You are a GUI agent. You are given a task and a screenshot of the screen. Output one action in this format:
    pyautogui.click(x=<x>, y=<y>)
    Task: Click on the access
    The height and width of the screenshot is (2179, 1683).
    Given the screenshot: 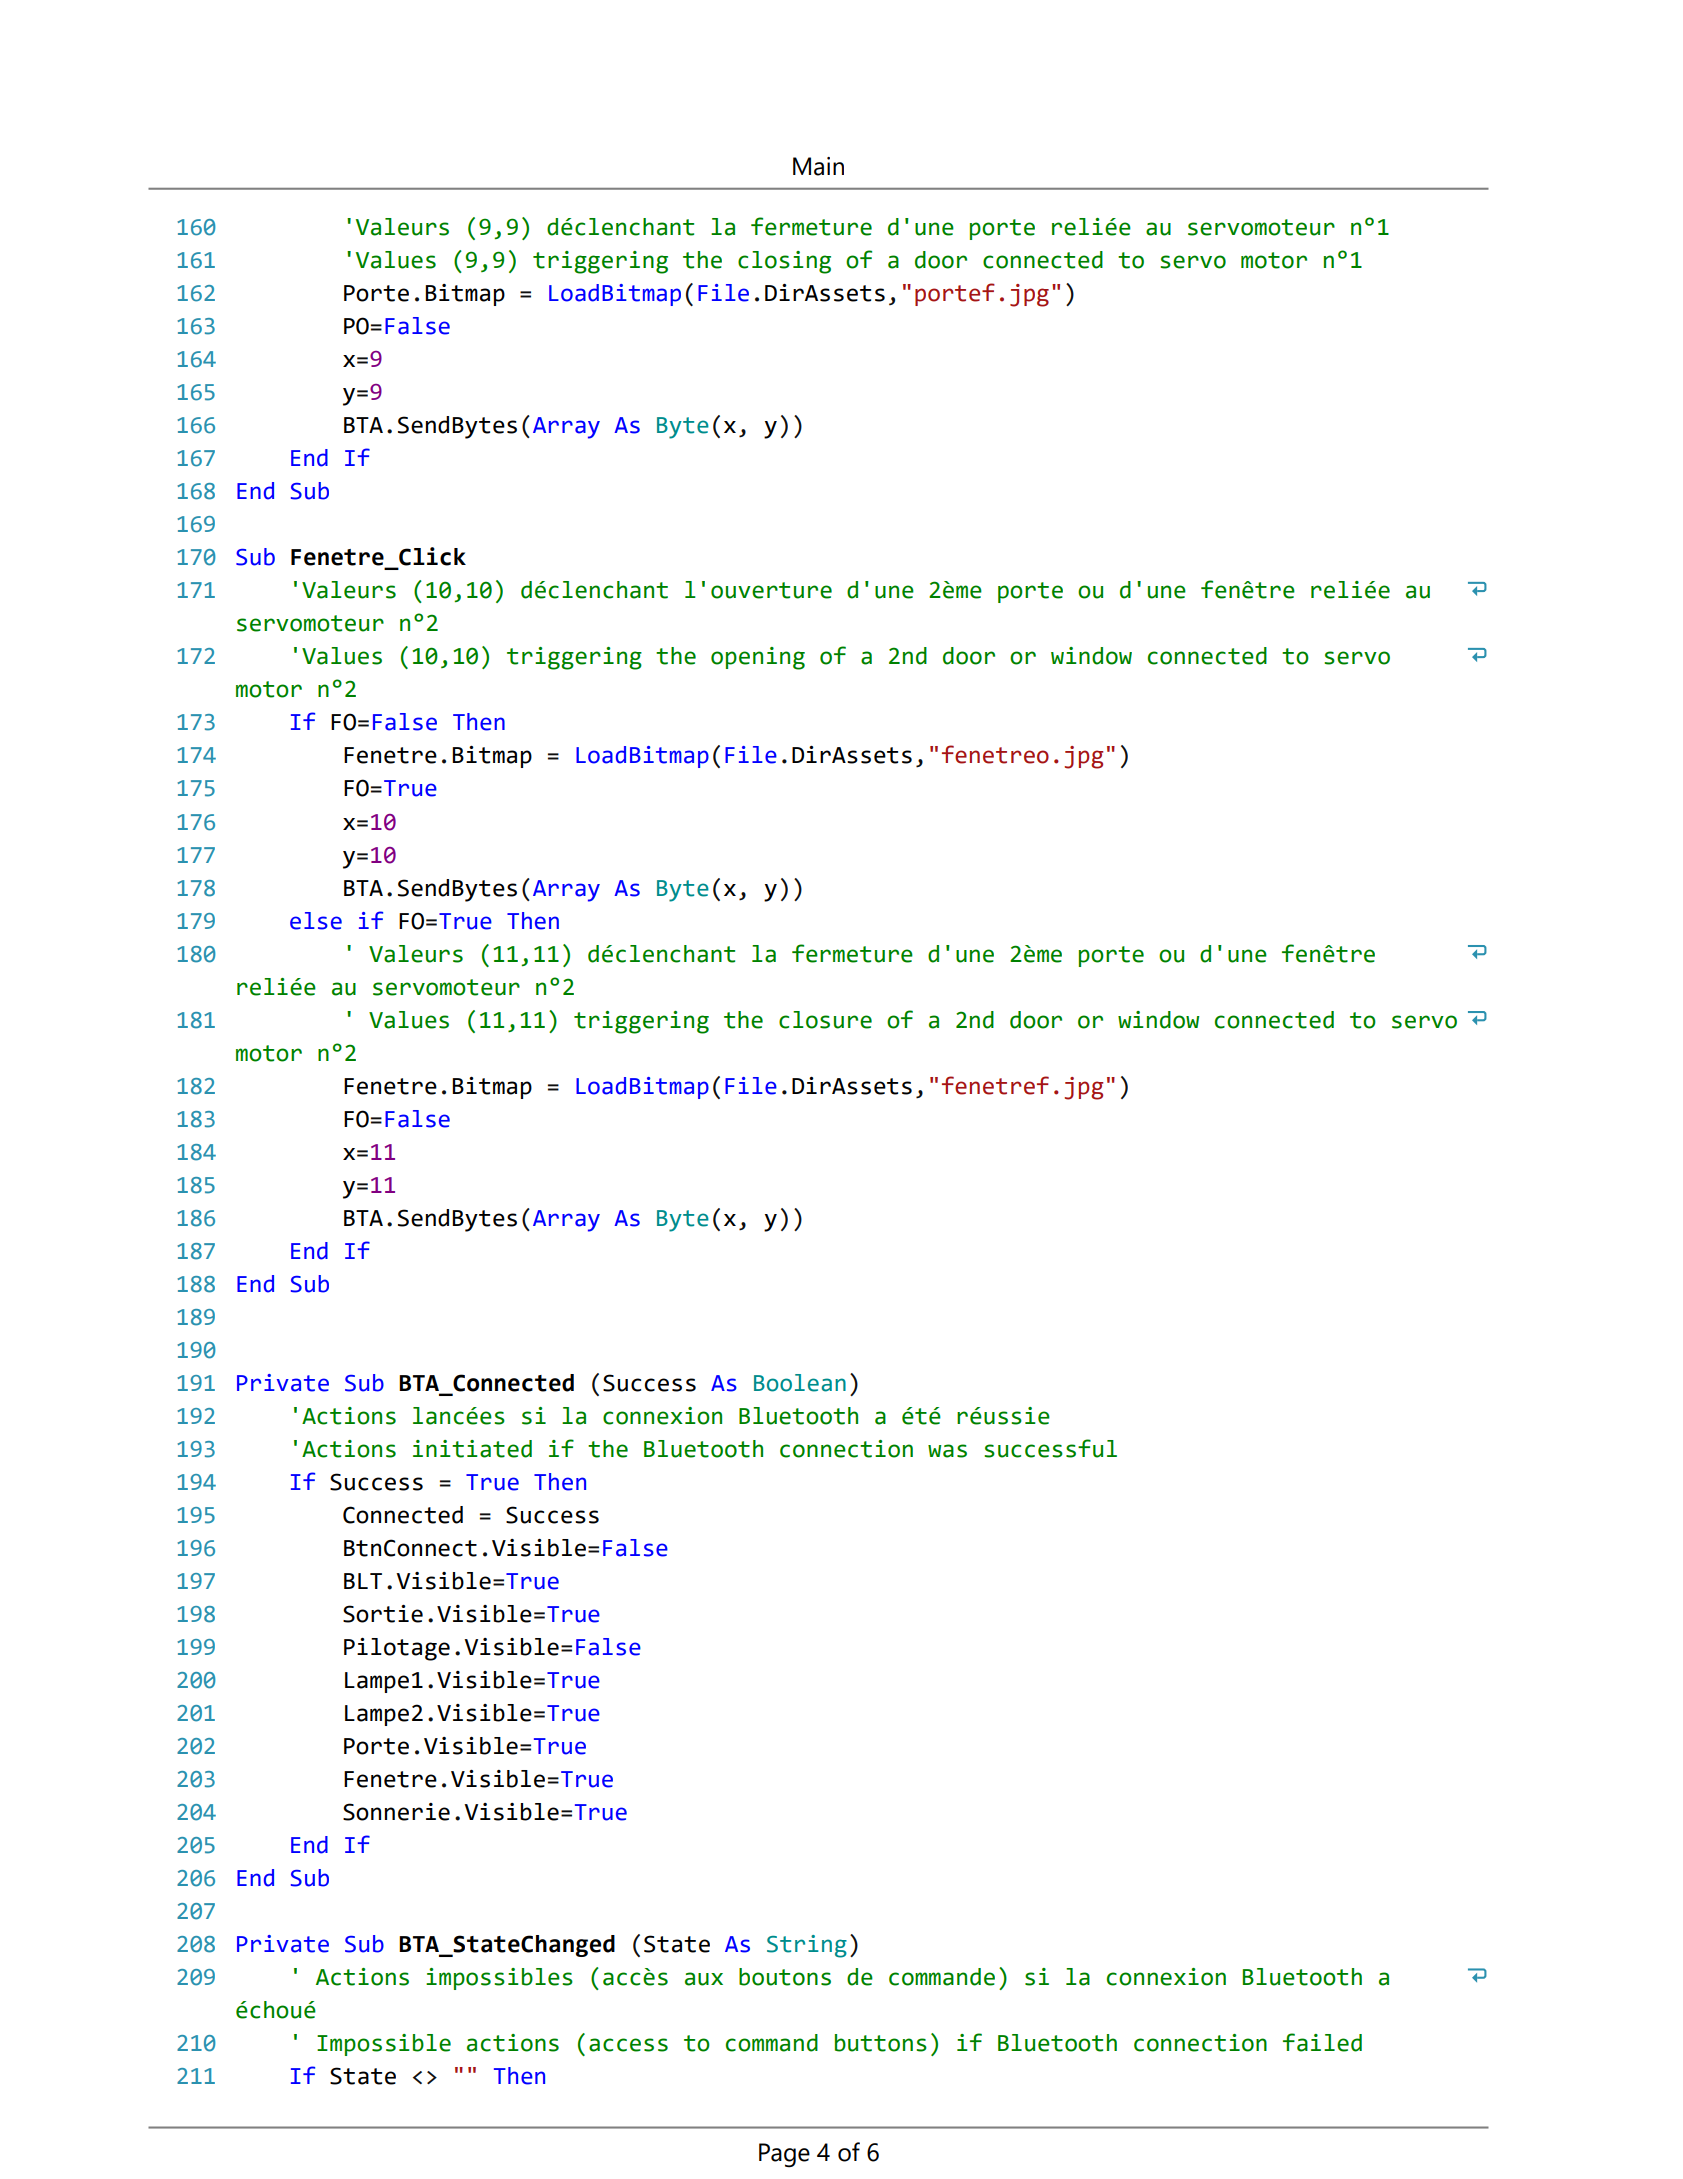 What is the action you would take?
    pyautogui.click(x=628, y=2045)
